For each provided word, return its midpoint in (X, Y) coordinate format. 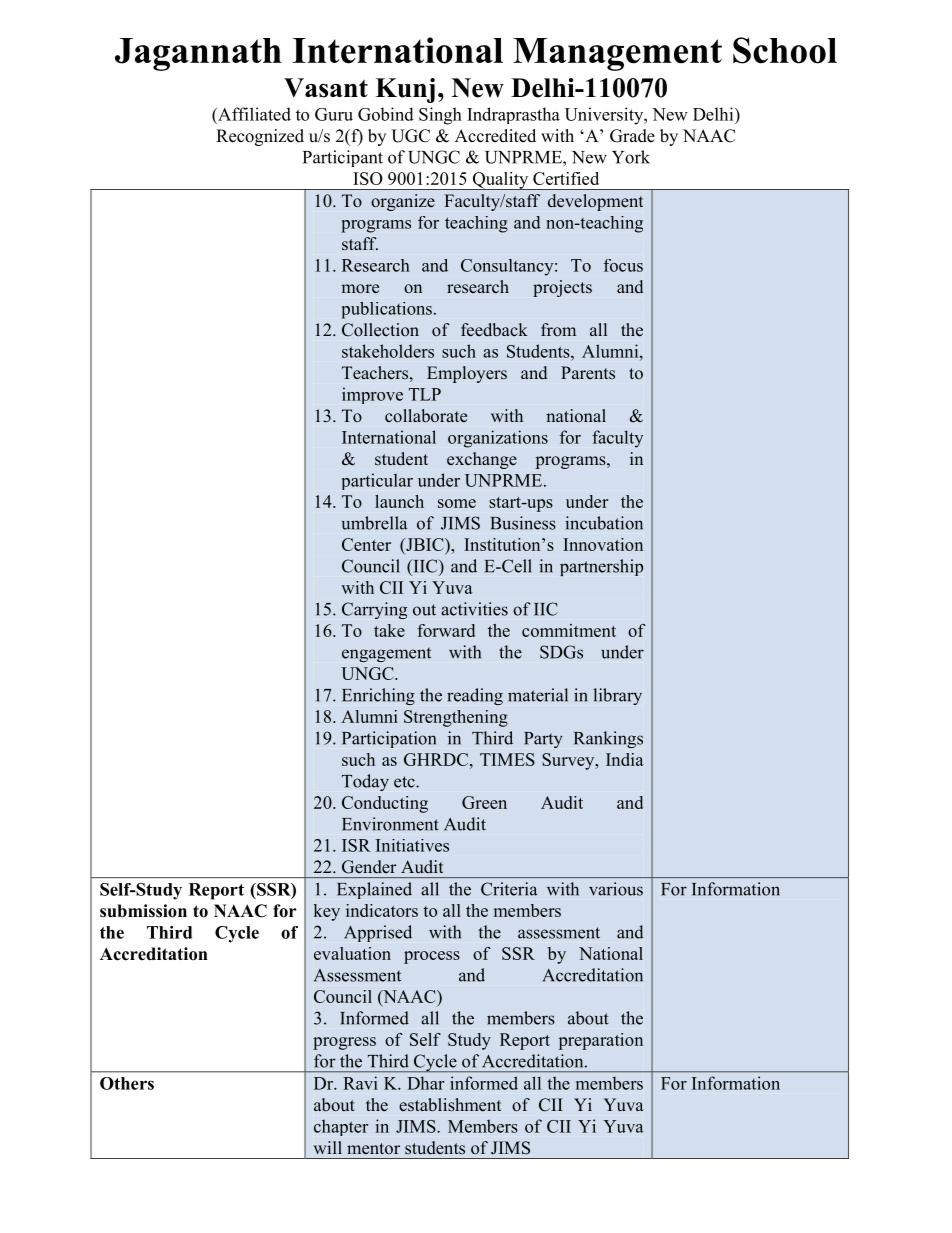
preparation (601, 1041)
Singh (440, 116)
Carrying (374, 610)
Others (127, 1083)
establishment (450, 1105)
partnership (601, 567)
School (785, 50)
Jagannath (198, 54)
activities (474, 609)
